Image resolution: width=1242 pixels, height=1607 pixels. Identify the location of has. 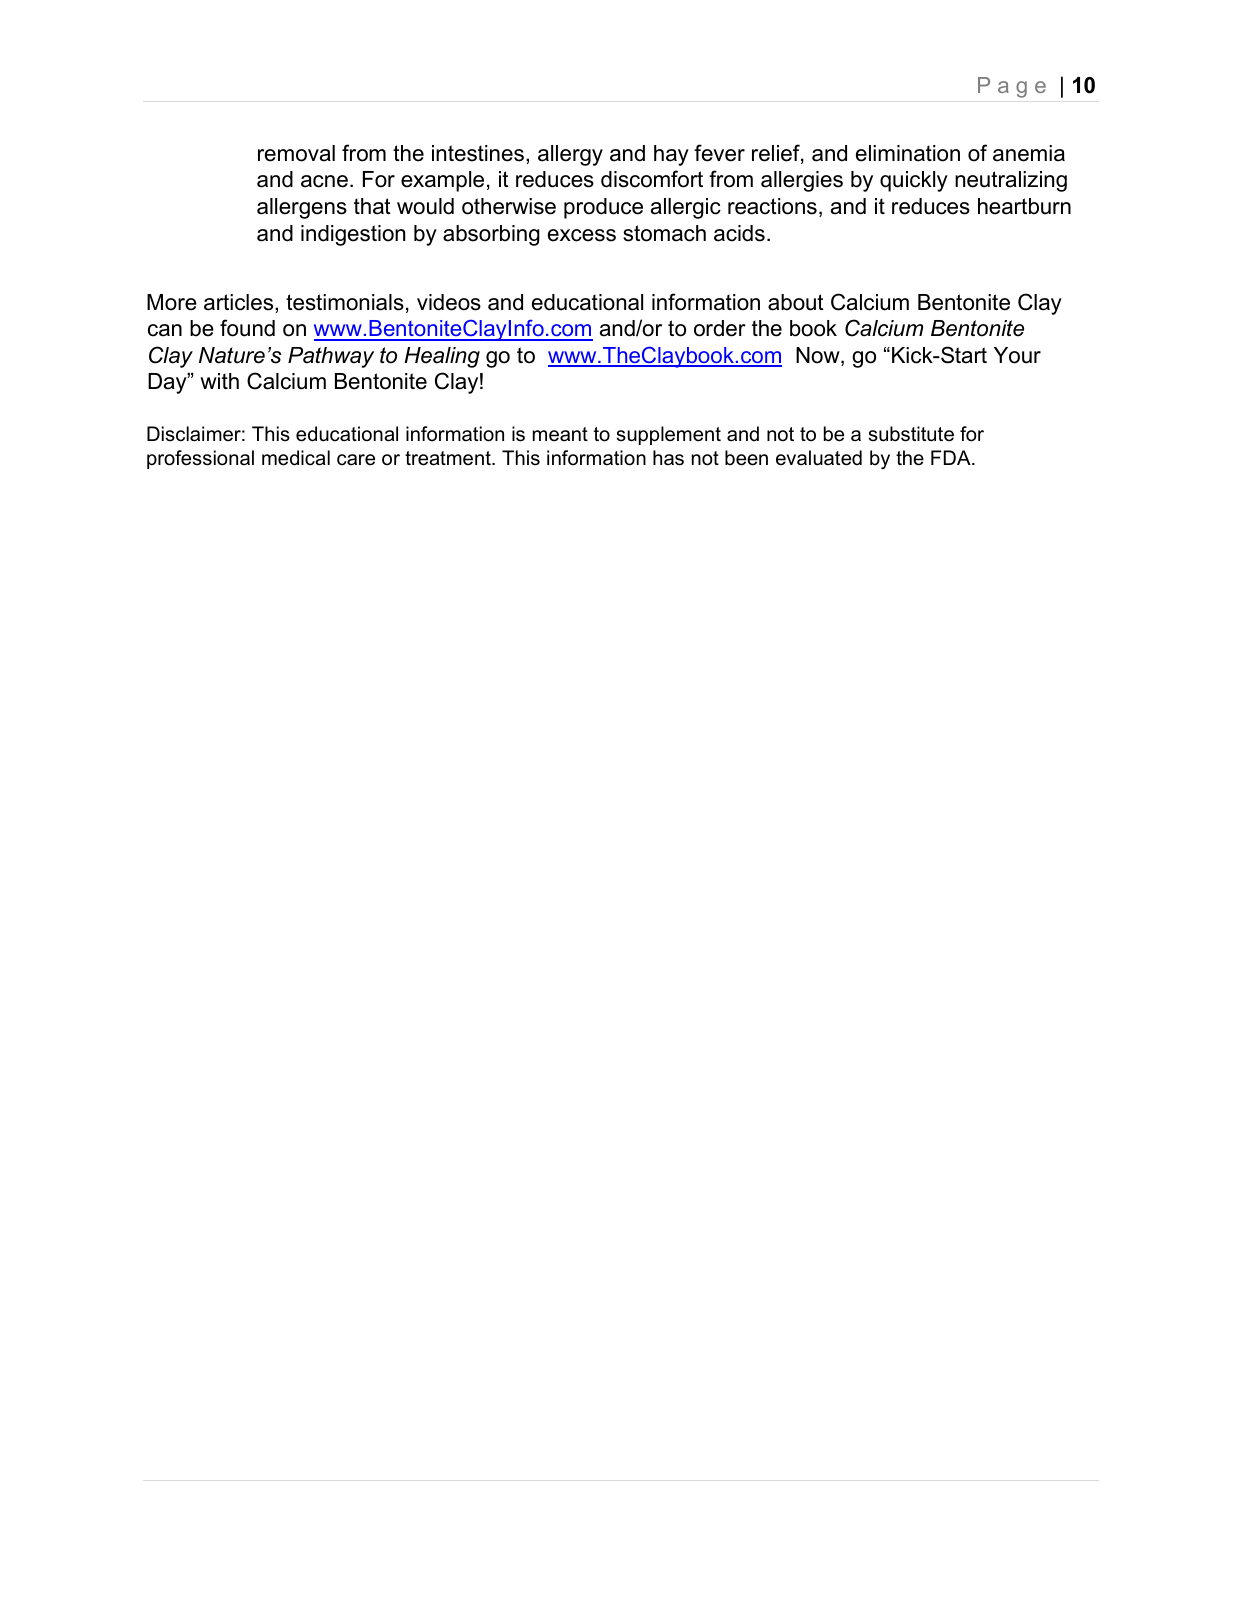
(668, 458).
